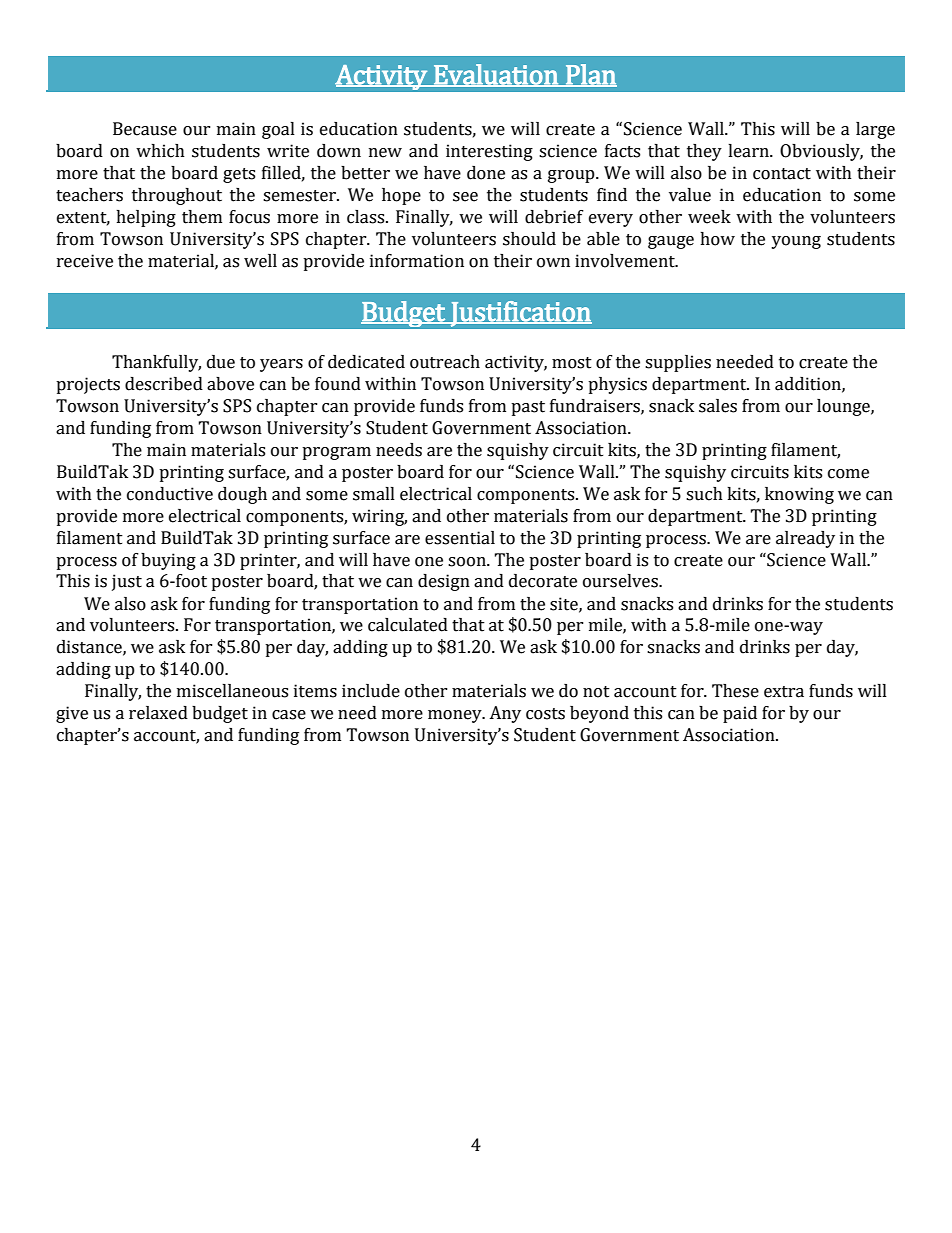  Describe the element at coordinates (456, 716) in the image. I see `money` at that location.
